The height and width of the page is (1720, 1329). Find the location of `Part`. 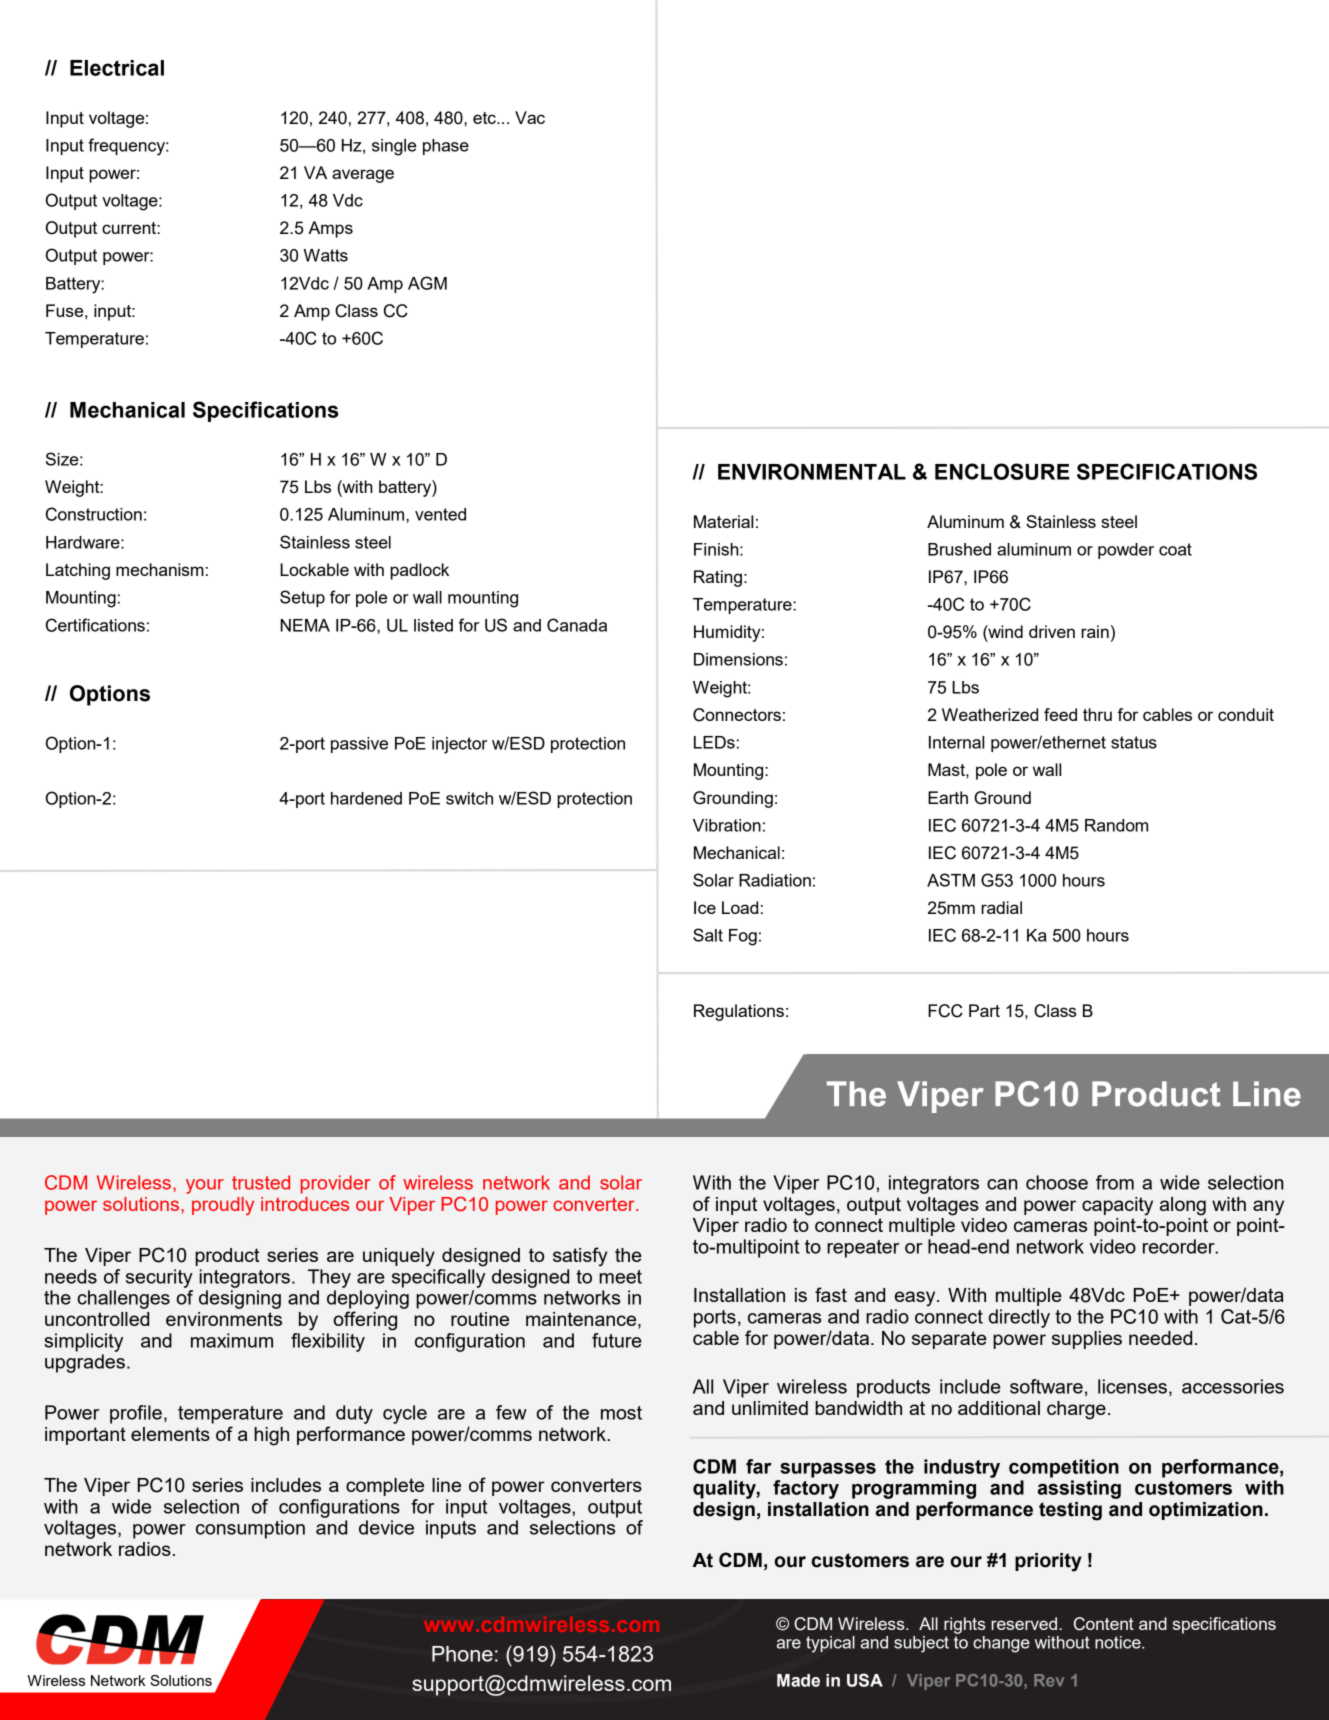

Part is located at coordinates (984, 1010).
